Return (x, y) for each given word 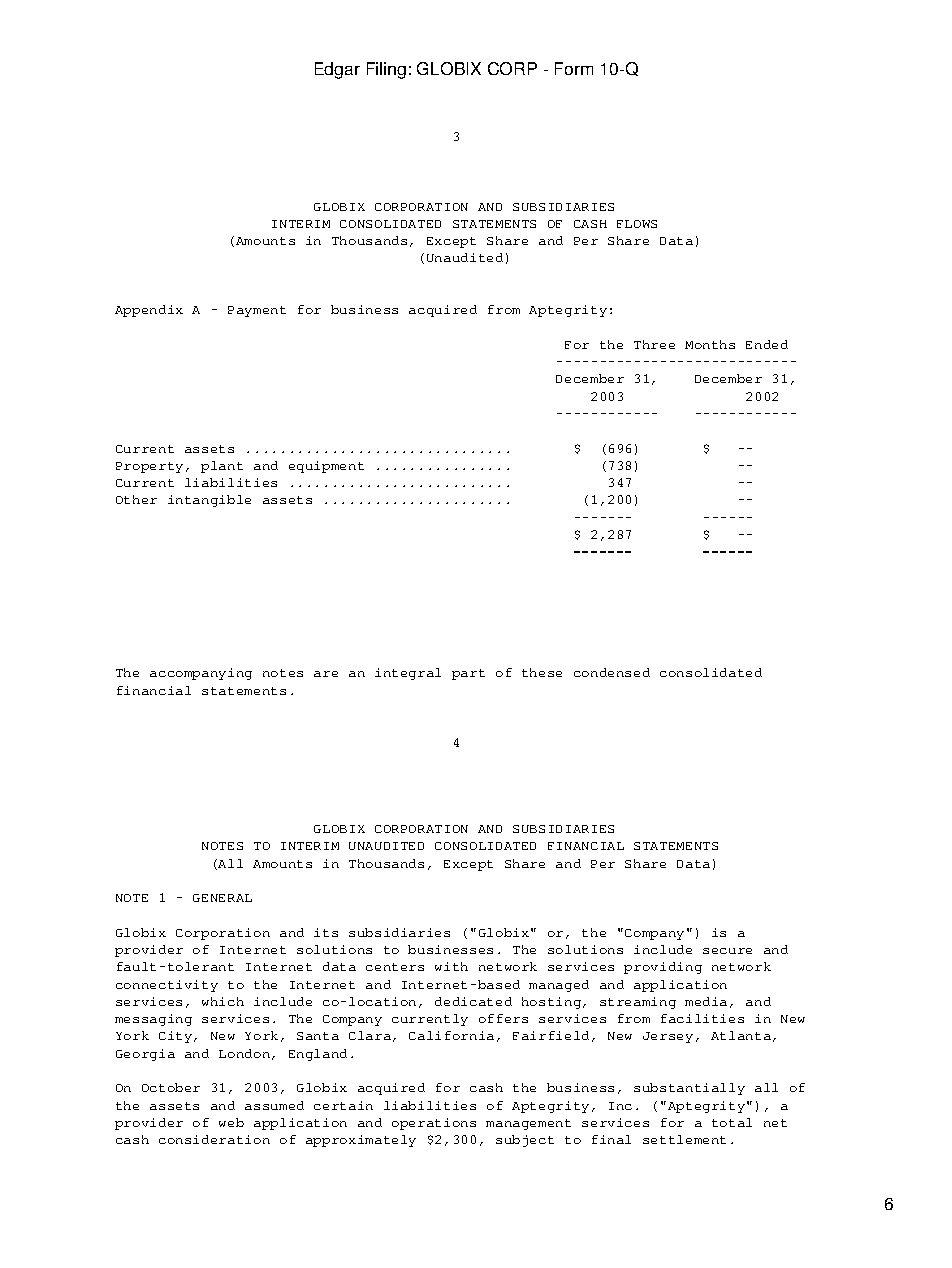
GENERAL (222, 898)
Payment (257, 311)
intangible (209, 501)
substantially (689, 1089)
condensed (612, 672)
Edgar (337, 70)
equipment (326, 467)
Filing (386, 70)
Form (574, 68)
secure (727, 951)
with (451, 966)
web (231, 1122)
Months (710, 344)
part (468, 674)
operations (434, 1124)
